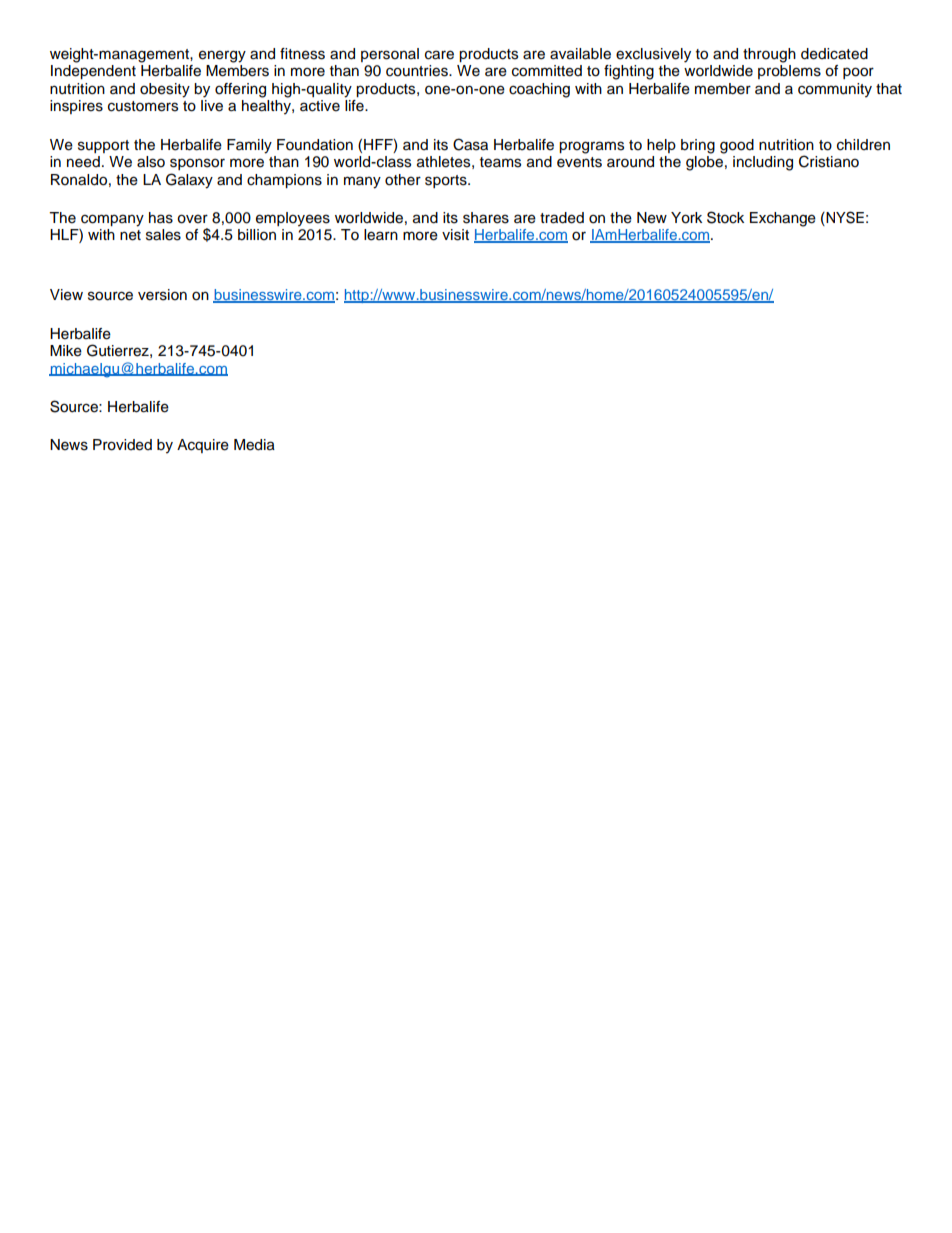 The width and height of the screenshot is (952, 1233). Describe the element at coordinates (789, 72) in the screenshot. I see `problems` at that location.
